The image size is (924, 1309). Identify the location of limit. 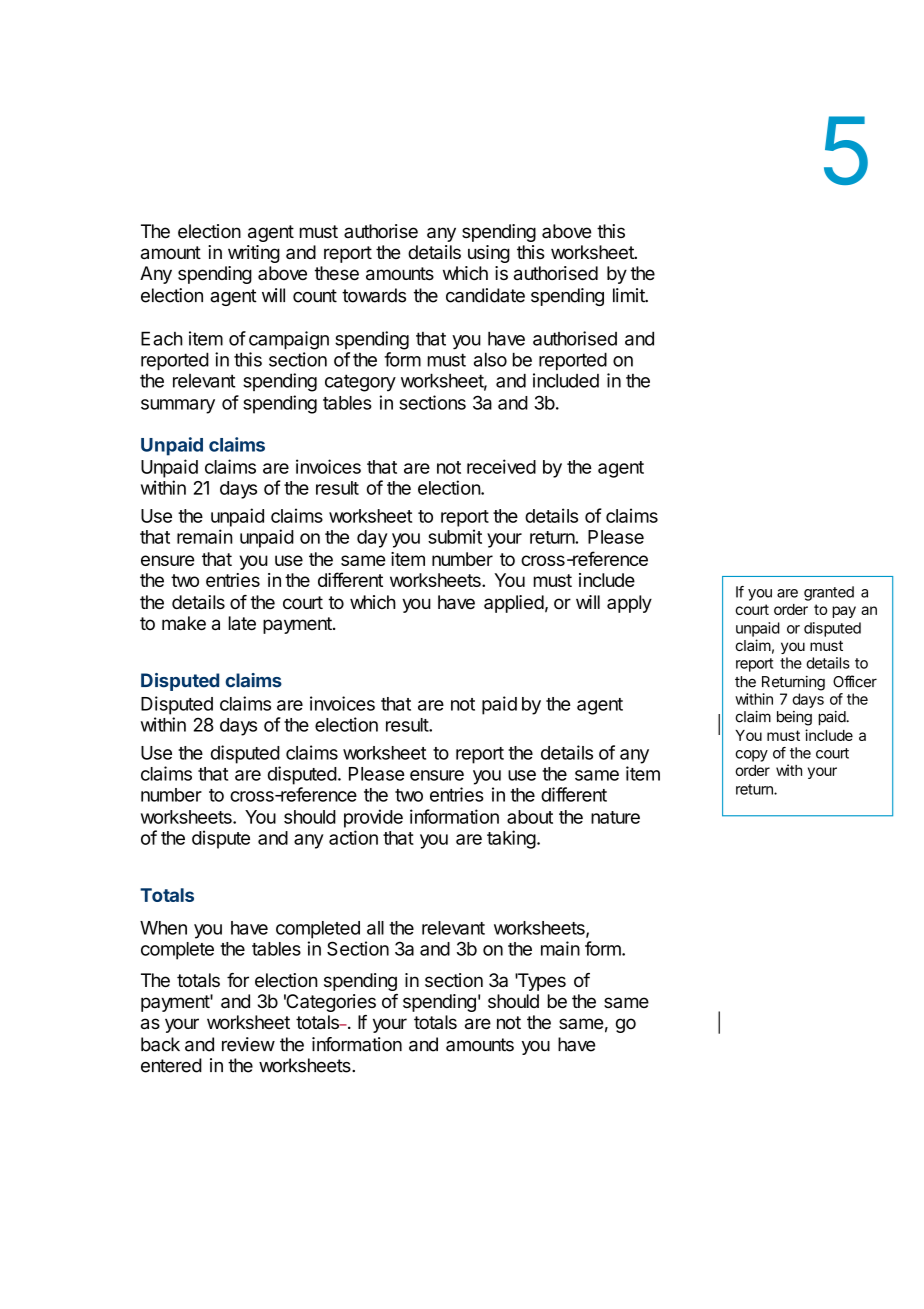
(630, 295).
